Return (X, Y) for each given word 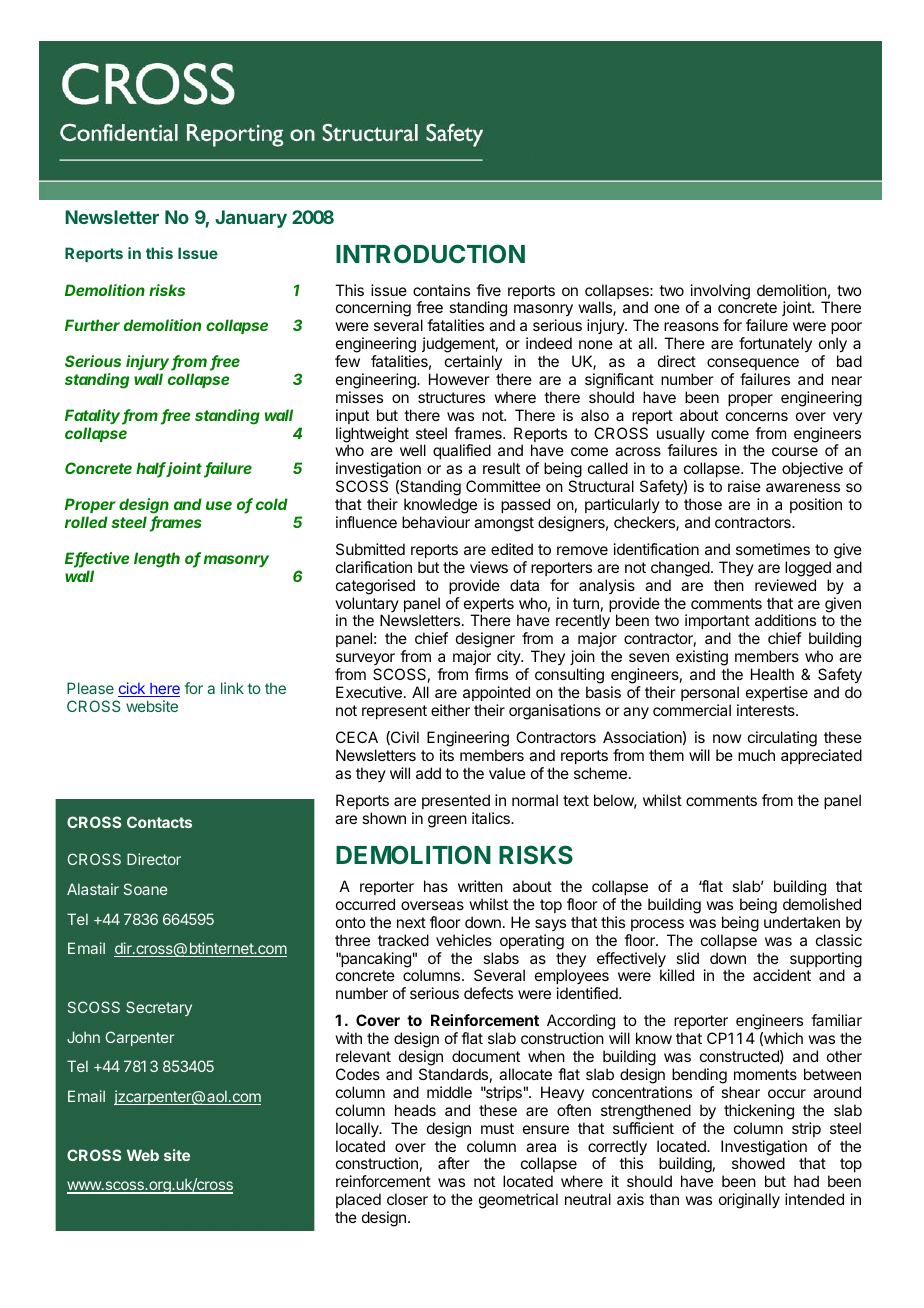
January (251, 219)
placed (358, 1200)
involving (720, 293)
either (450, 710)
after (454, 1163)
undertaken (802, 922)
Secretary (159, 1008)
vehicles (464, 940)
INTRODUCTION (430, 253)
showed (758, 1163)
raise (744, 486)
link (232, 688)
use (219, 505)
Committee (503, 486)
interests (767, 710)
